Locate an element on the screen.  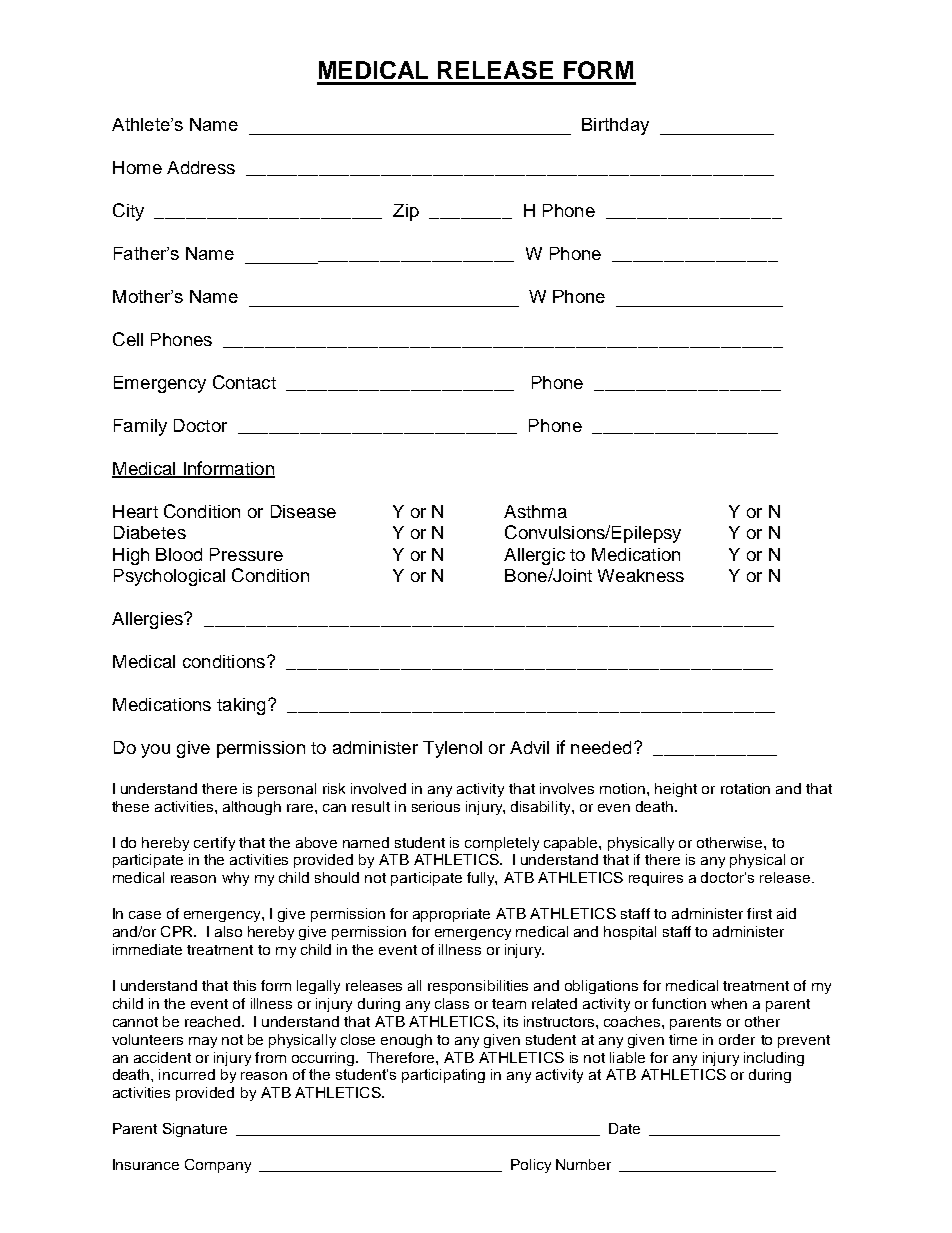
Signature is located at coordinates (195, 1130).
